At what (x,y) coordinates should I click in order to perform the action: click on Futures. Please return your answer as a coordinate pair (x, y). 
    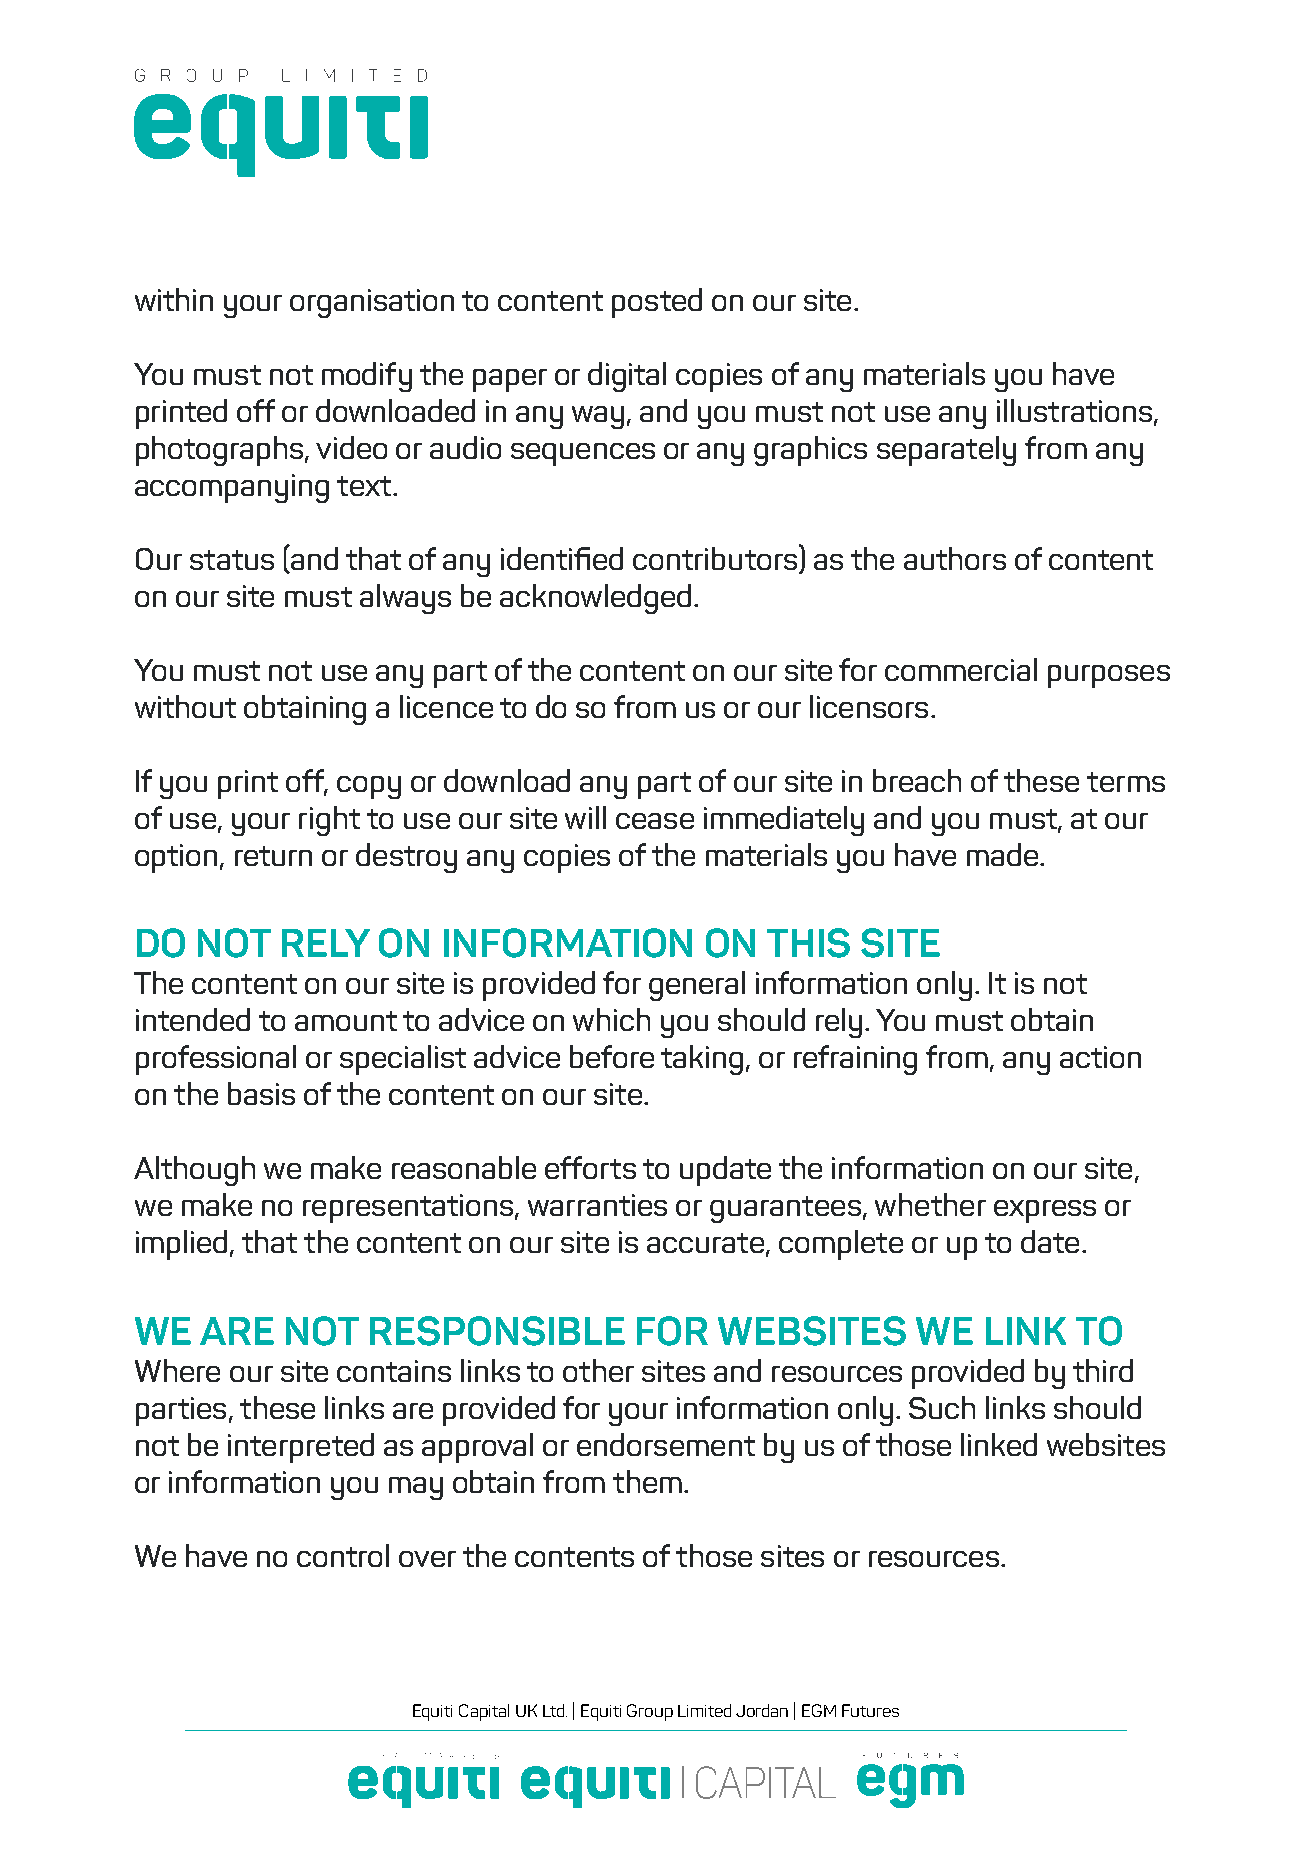
    Looking at the image, I should click on (870, 1710).
